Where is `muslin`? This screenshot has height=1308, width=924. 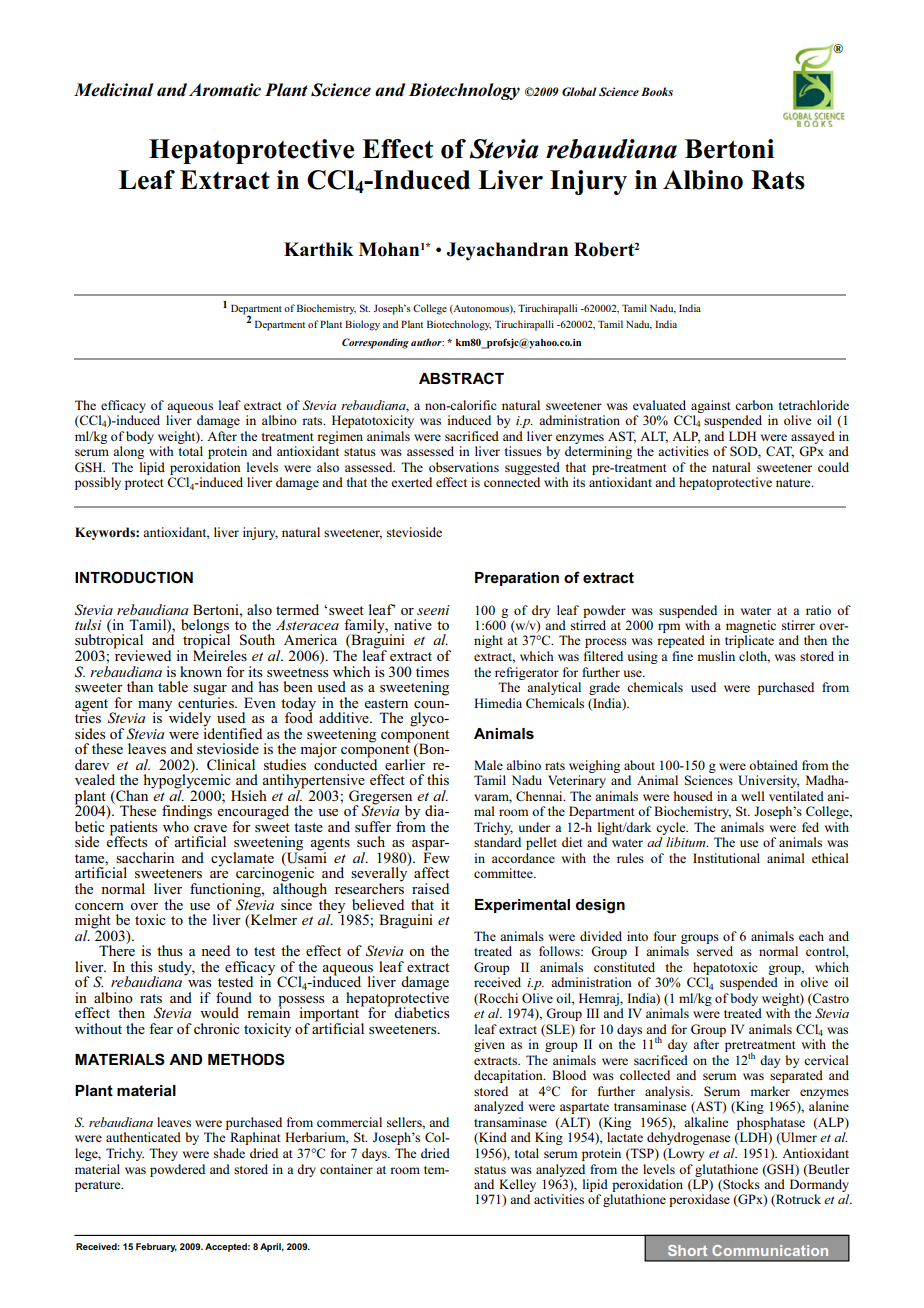
muslin is located at coordinates (716, 656).
